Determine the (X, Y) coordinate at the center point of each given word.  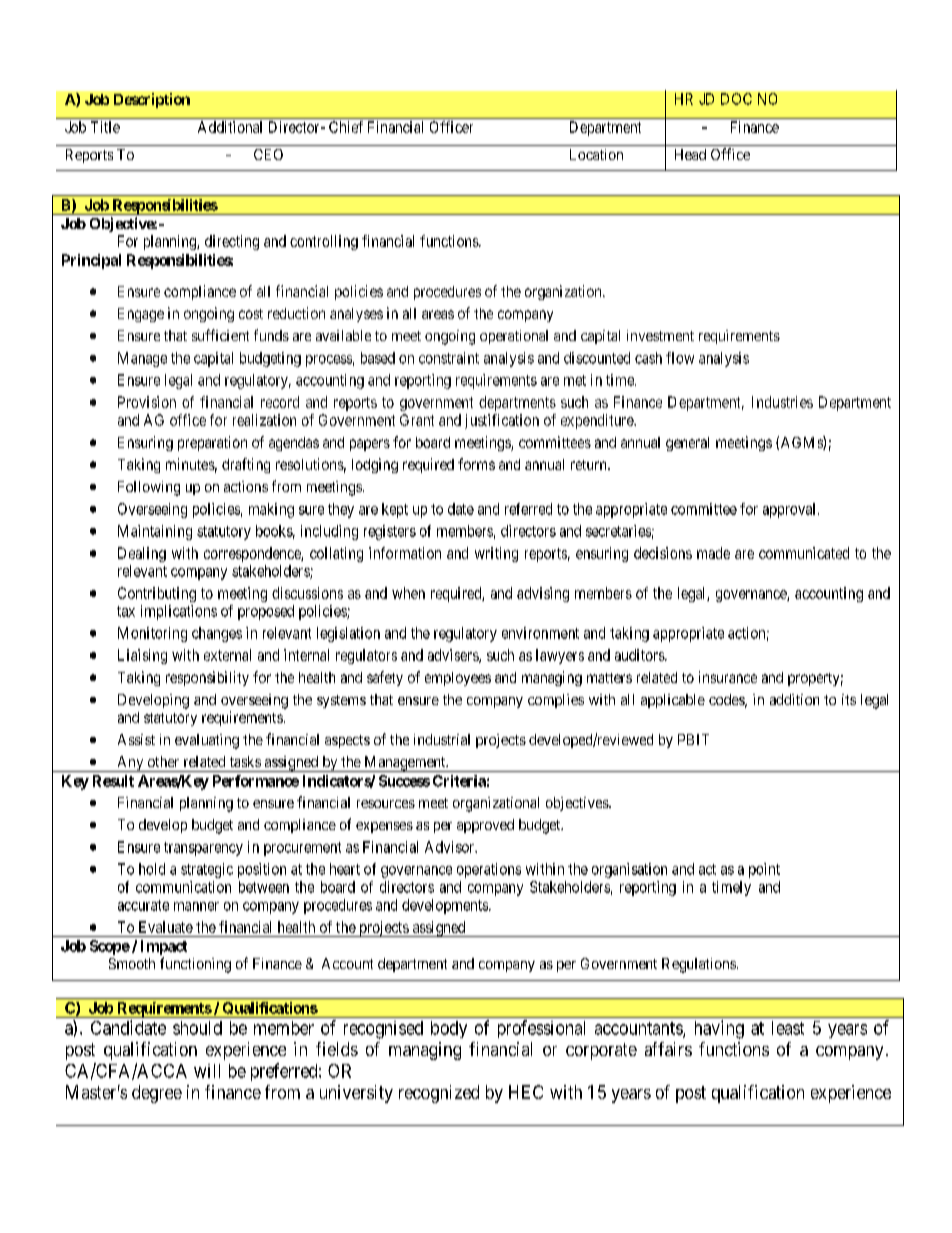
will (207, 1071)
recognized (439, 1094)
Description (152, 100)
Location (596, 154)
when (408, 593)
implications (179, 612)
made (713, 553)
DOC (736, 99)
